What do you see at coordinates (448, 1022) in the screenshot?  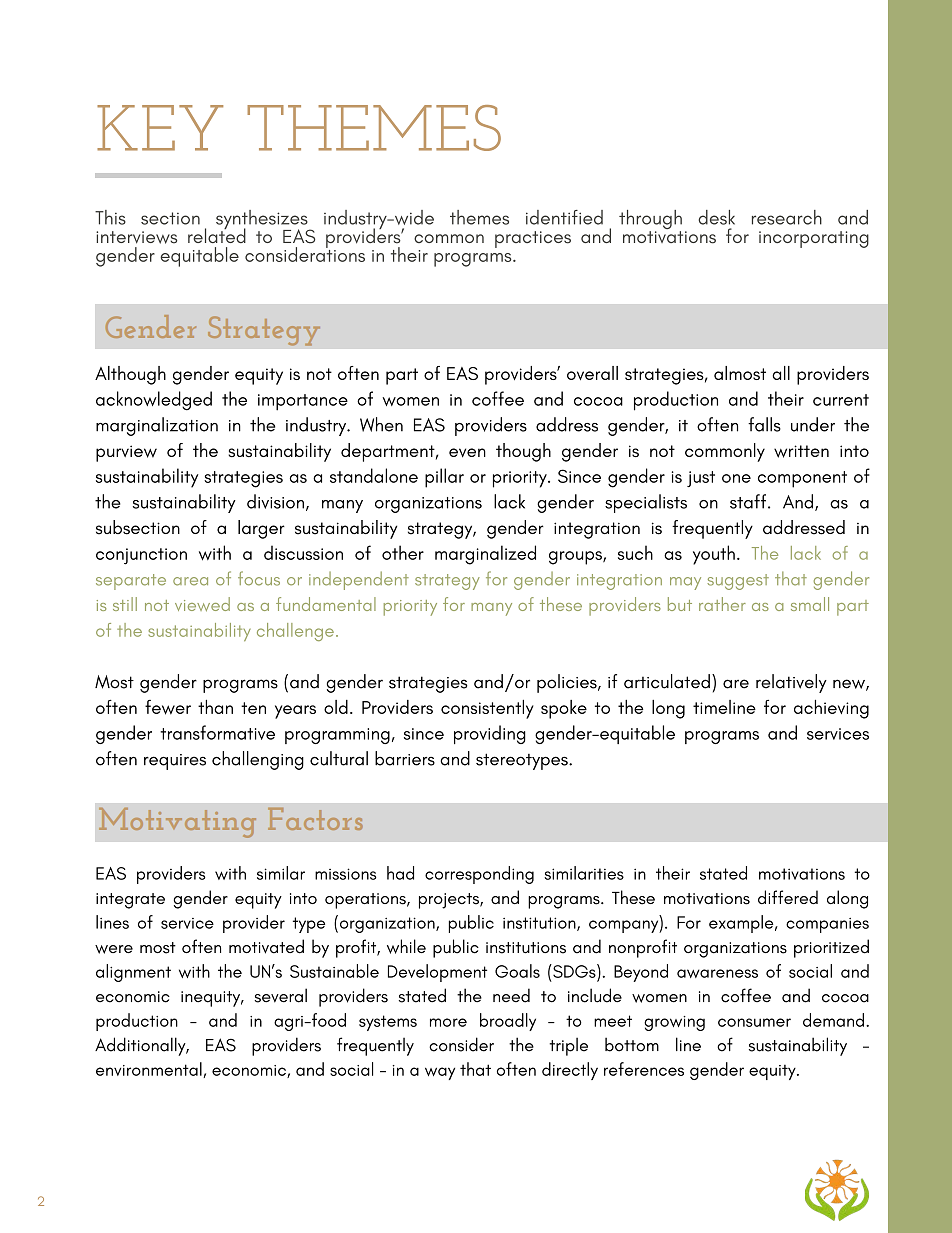 I see `more` at bounding box center [448, 1022].
